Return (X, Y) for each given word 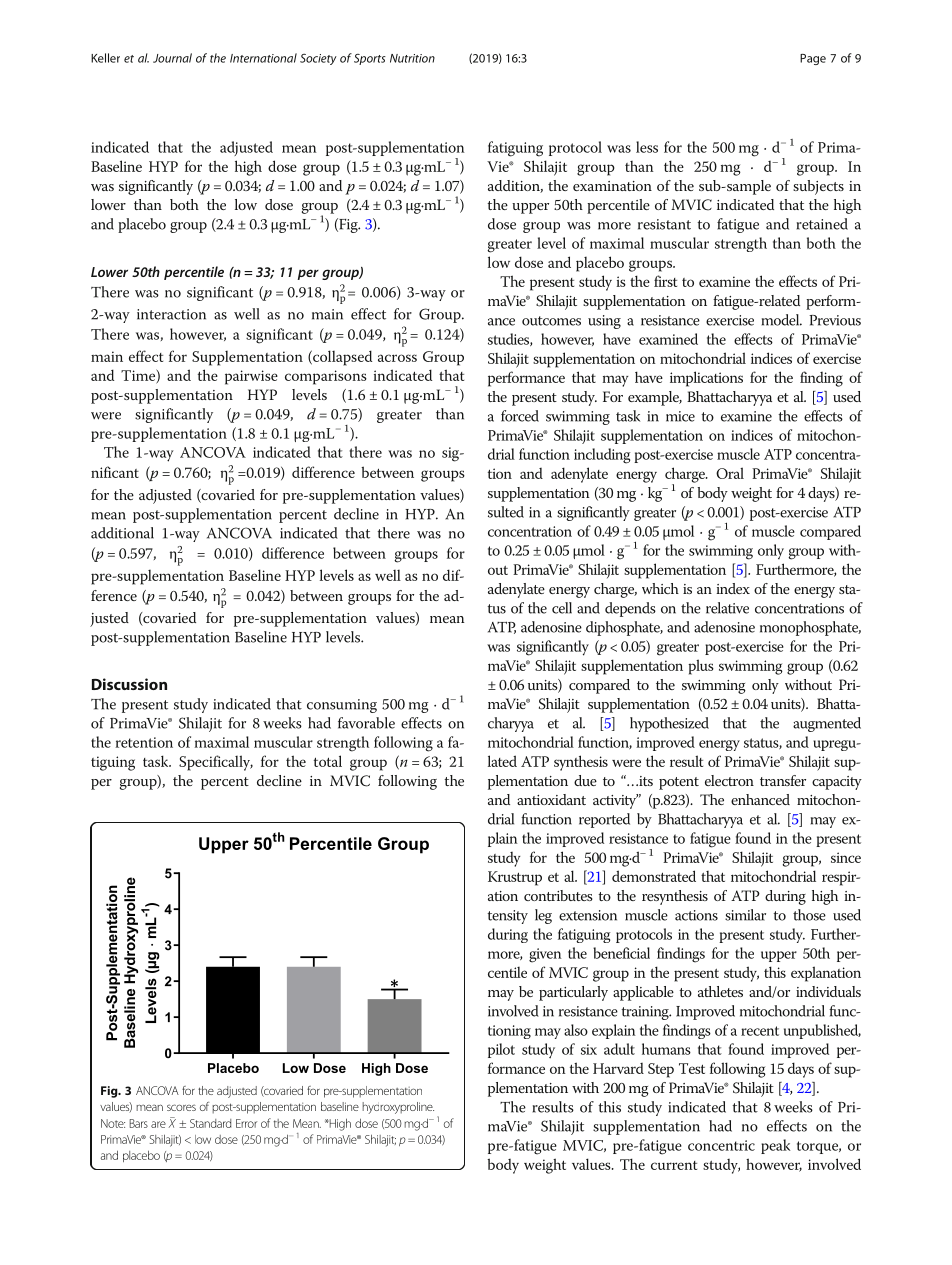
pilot (501, 1050)
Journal (172, 58)
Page (813, 59)
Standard (210, 1123)
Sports (370, 59)
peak (775, 1146)
